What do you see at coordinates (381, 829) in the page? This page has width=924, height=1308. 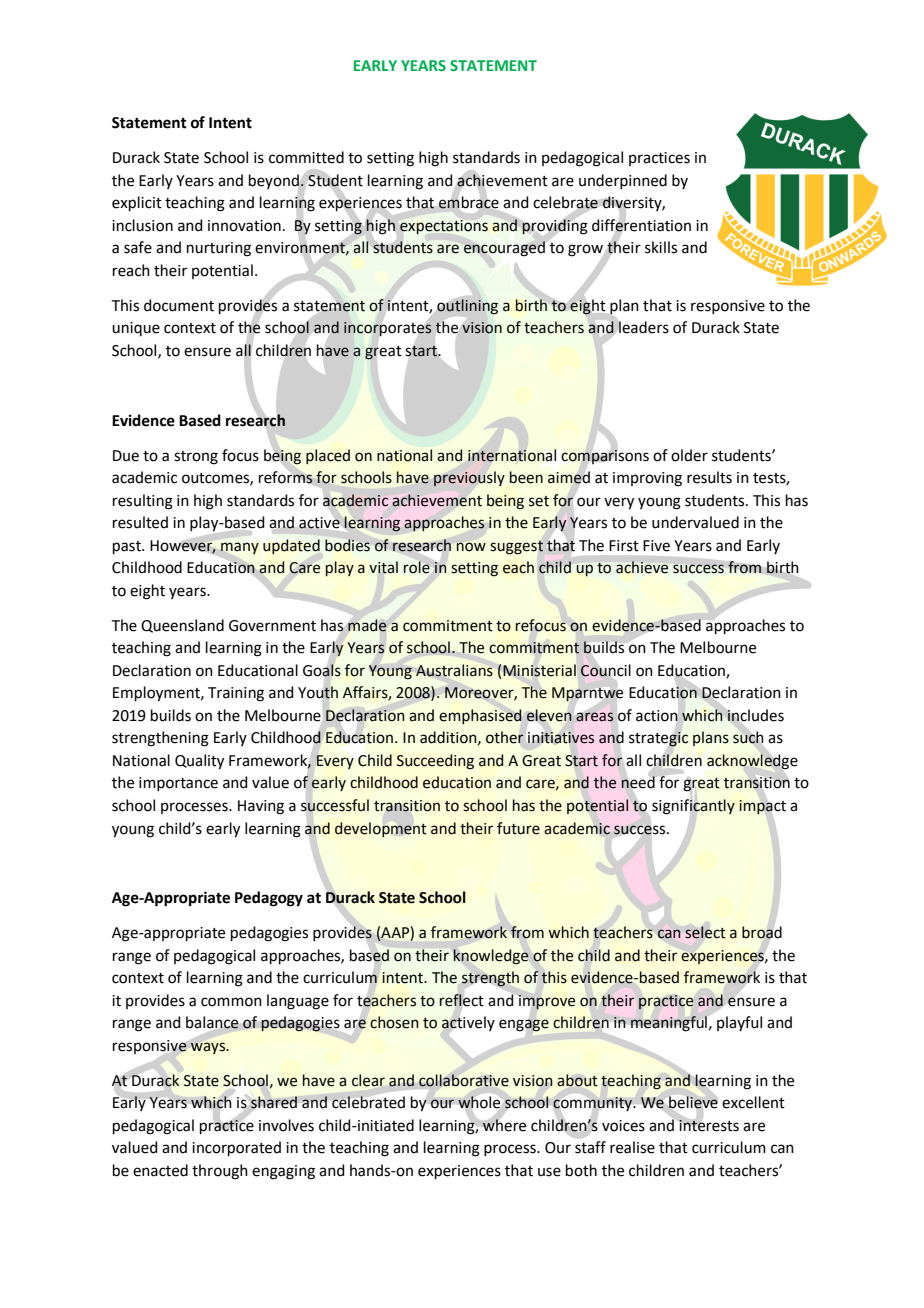 I see `development` at bounding box center [381, 829].
